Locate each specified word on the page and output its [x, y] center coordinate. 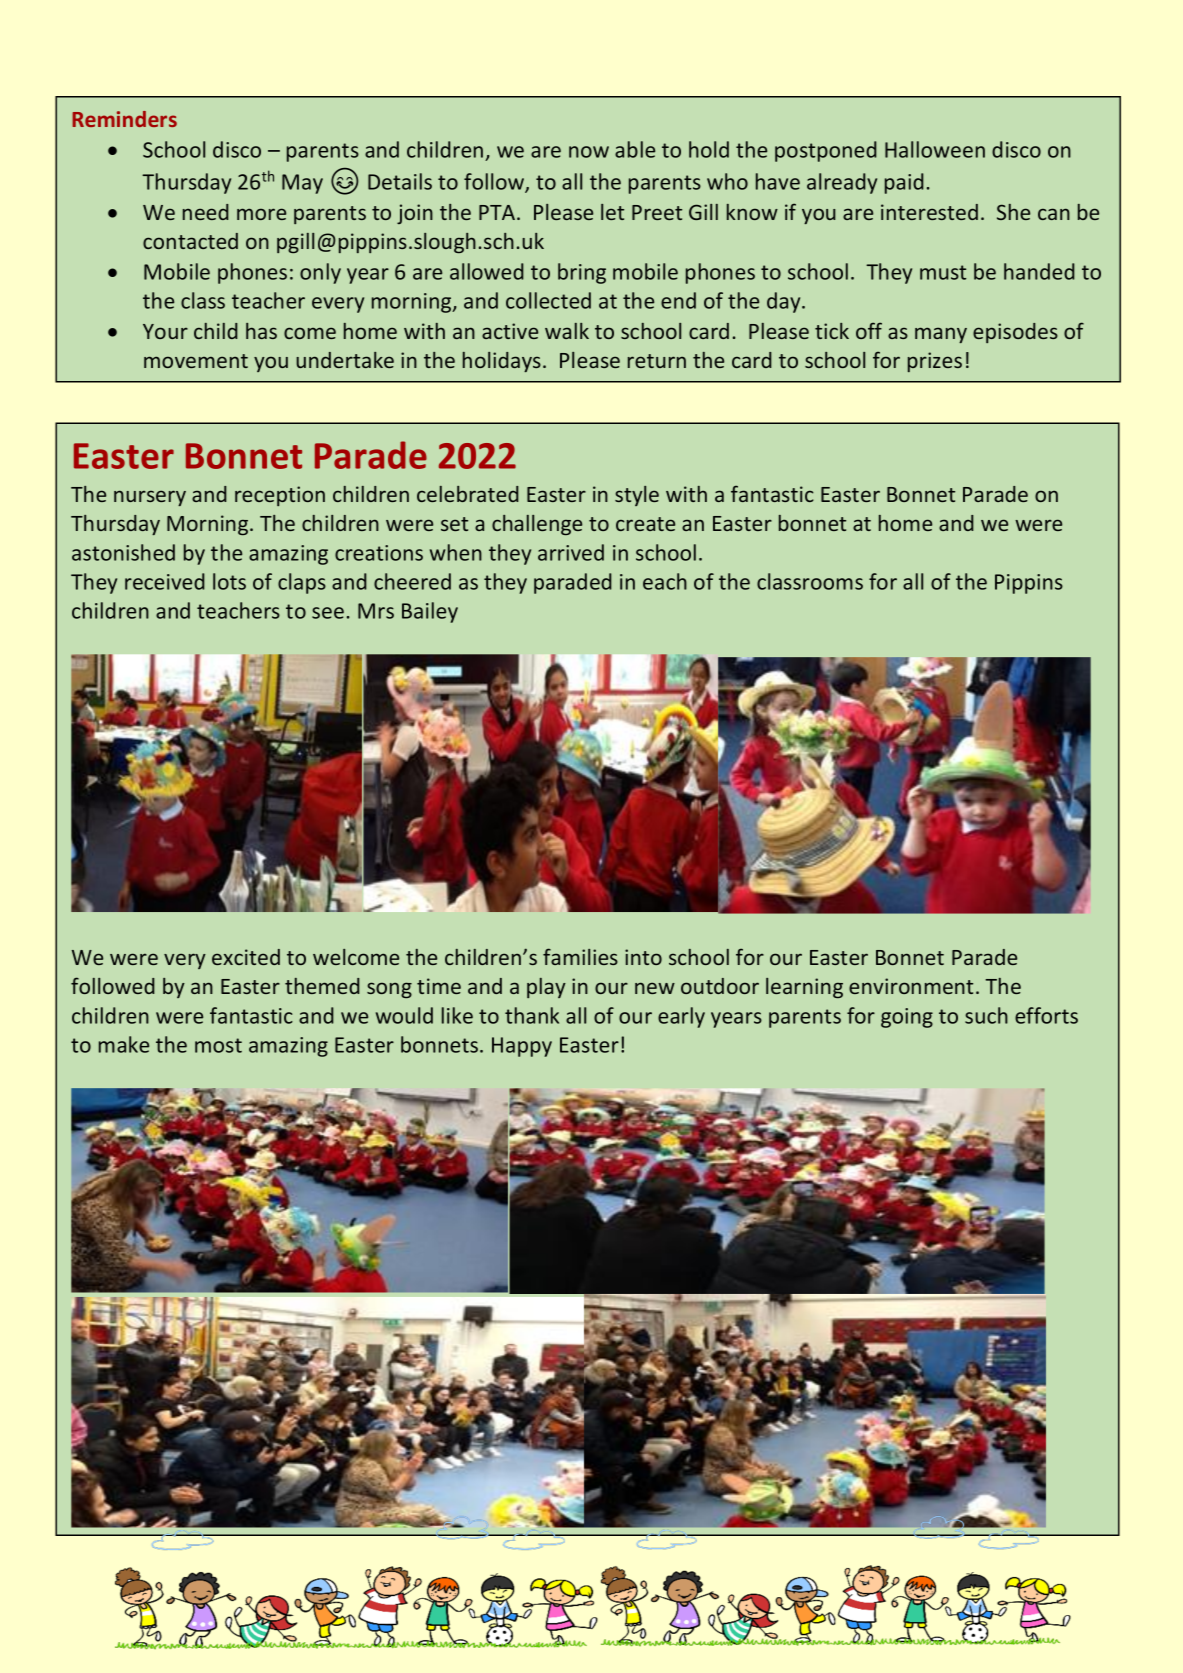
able [635, 149]
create [645, 524]
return [657, 361]
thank [532, 1015]
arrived [571, 552]
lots [229, 581]
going [907, 1018]
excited [246, 957]
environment [911, 986]
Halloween [935, 149]
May [302, 184]
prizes [935, 362]
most [218, 1045]
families [580, 956]
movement [196, 361]
